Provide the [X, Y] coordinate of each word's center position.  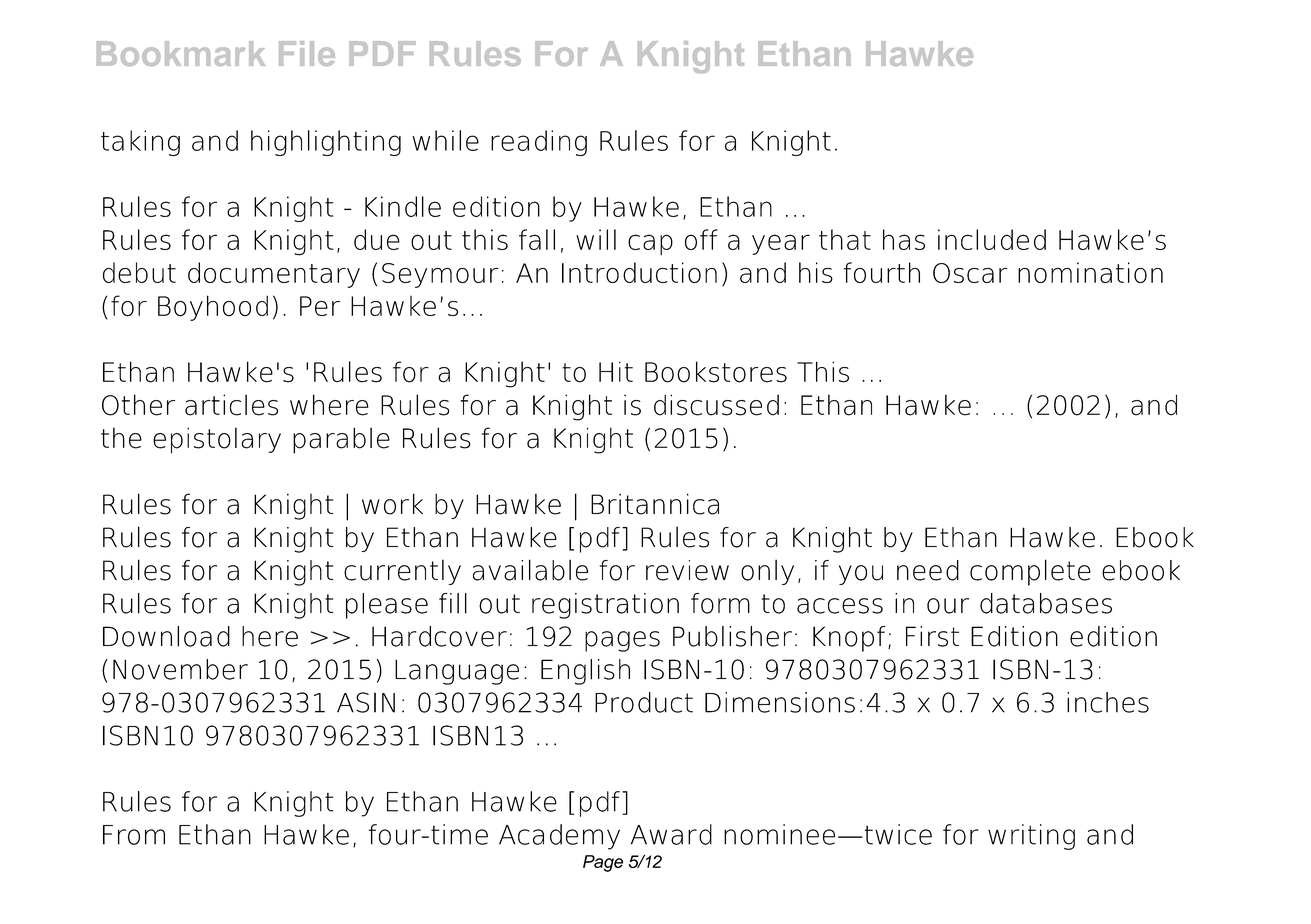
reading [539, 143]
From [134, 835]
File [307, 53]
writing [1031, 837]
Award [671, 834]
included [992, 239]
